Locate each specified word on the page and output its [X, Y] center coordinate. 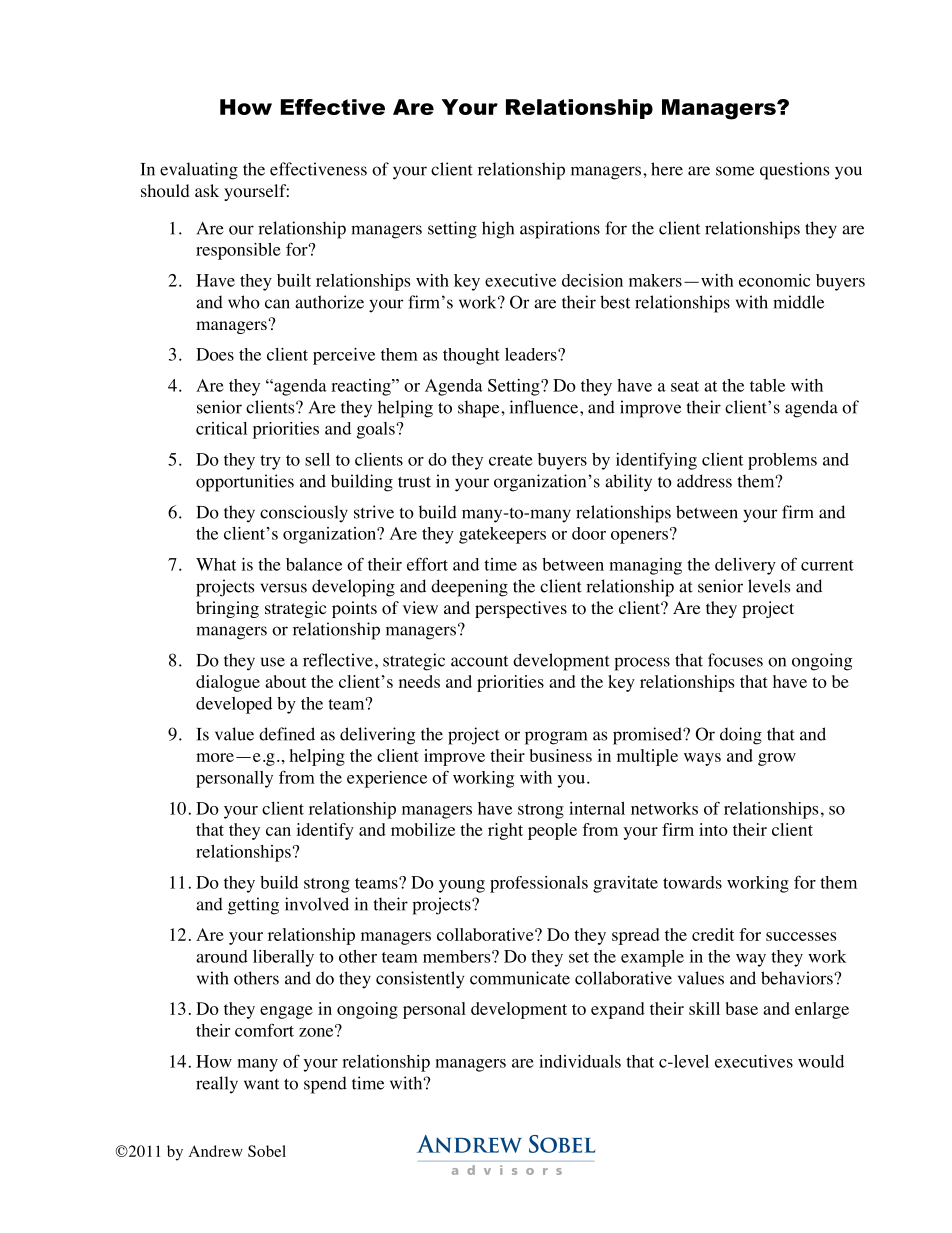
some [735, 171]
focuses [735, 660]
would [821, 1061]
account [479, 661]
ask [207, 190]
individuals [580, 1061]
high [498, 230]
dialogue [228, 683]
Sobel [267, 1151]
